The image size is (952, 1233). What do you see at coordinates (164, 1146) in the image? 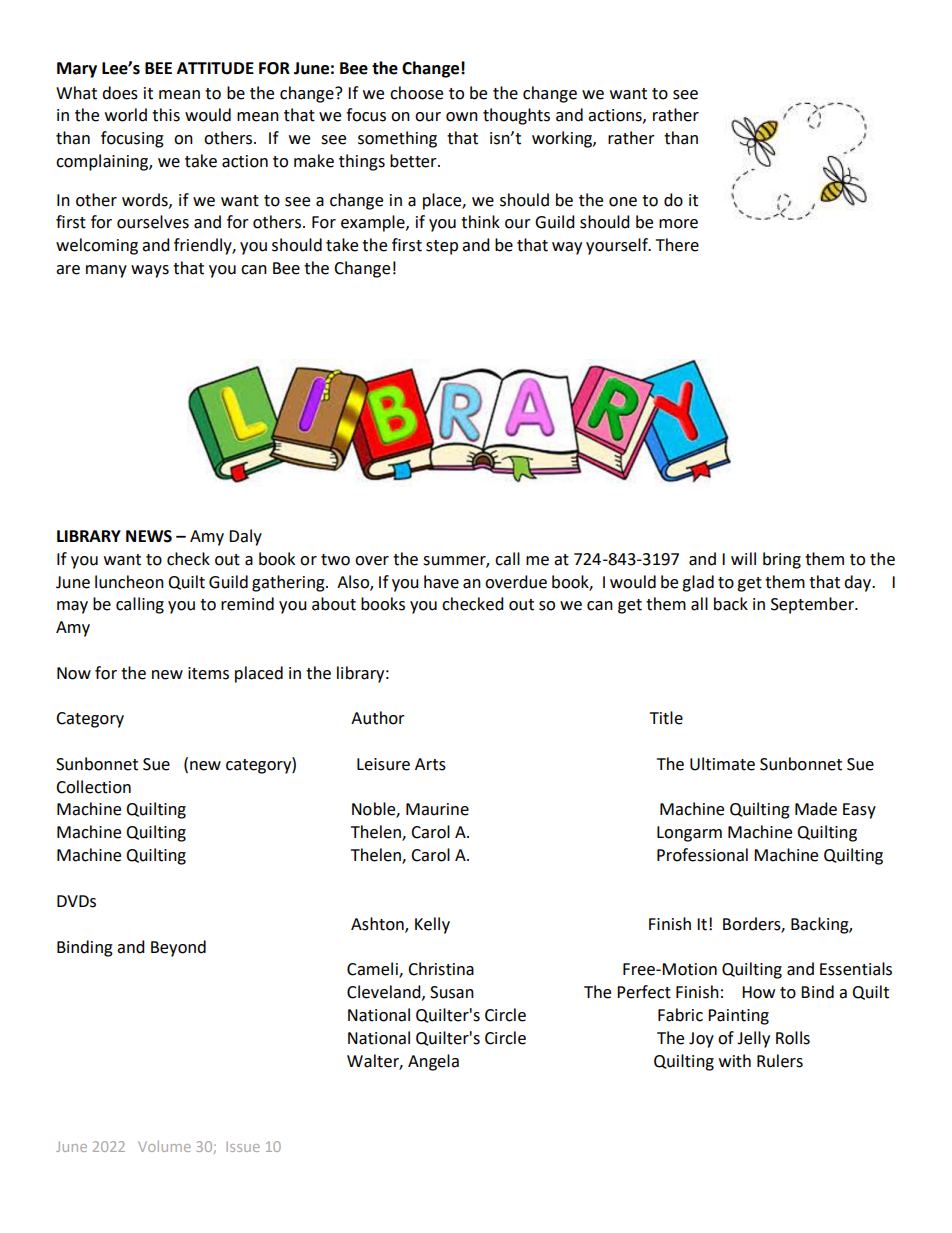
I see `Volume` at bounding box center [164, 1146].
